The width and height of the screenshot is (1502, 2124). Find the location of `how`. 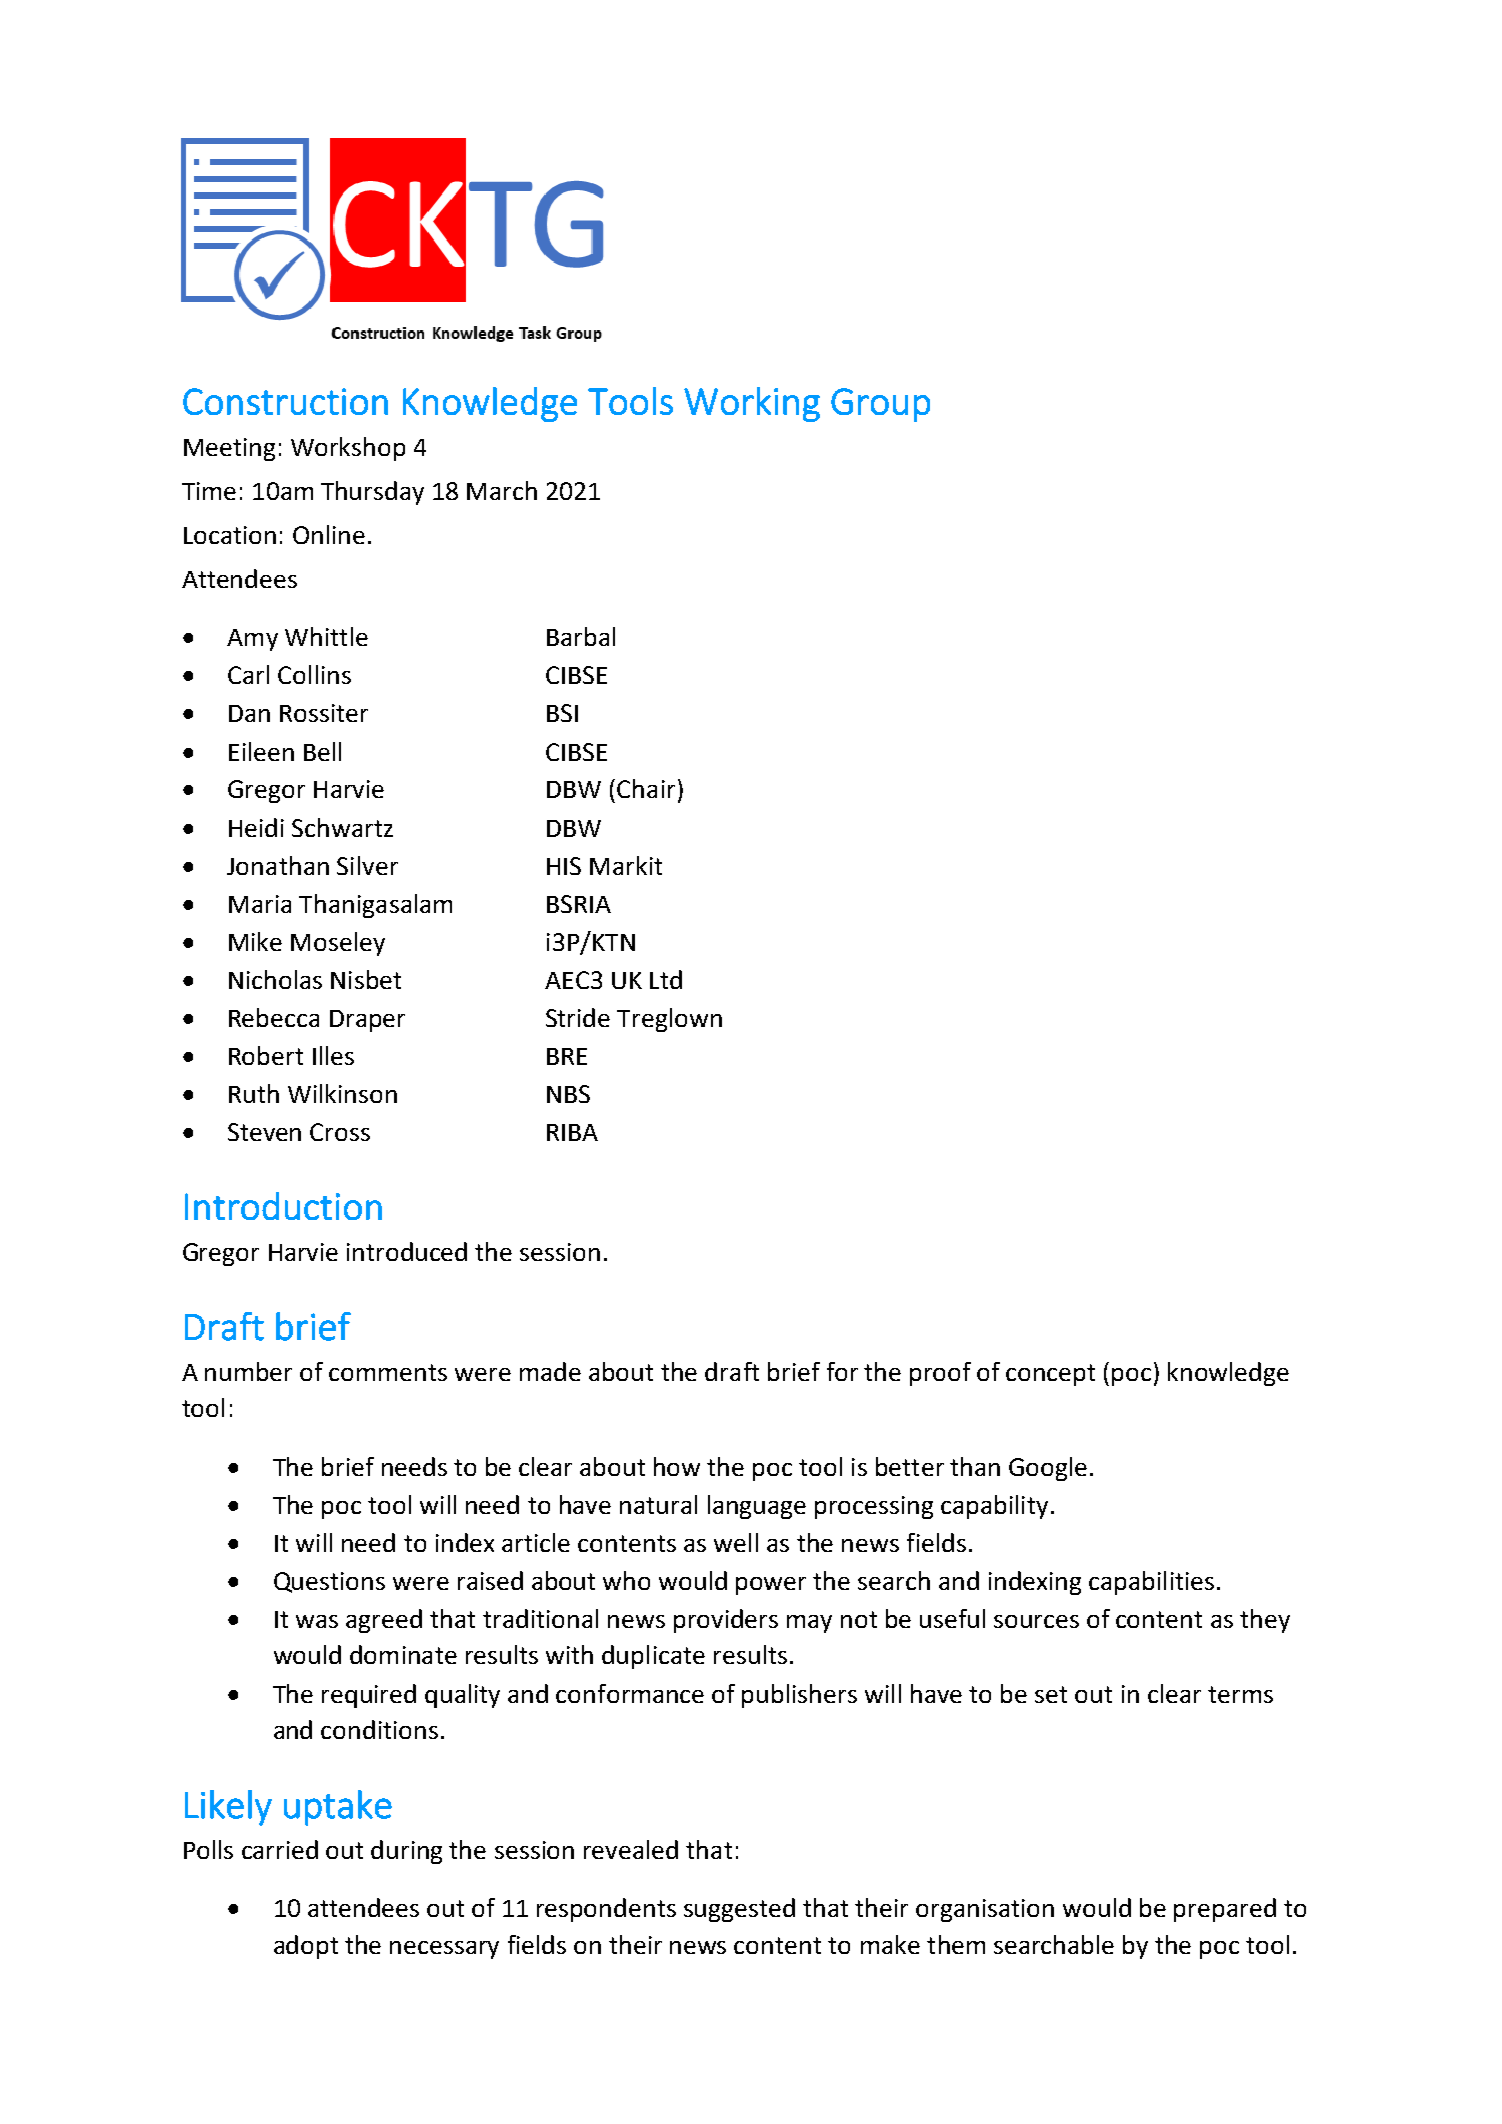

how is located at coordinates (677, 1466).
